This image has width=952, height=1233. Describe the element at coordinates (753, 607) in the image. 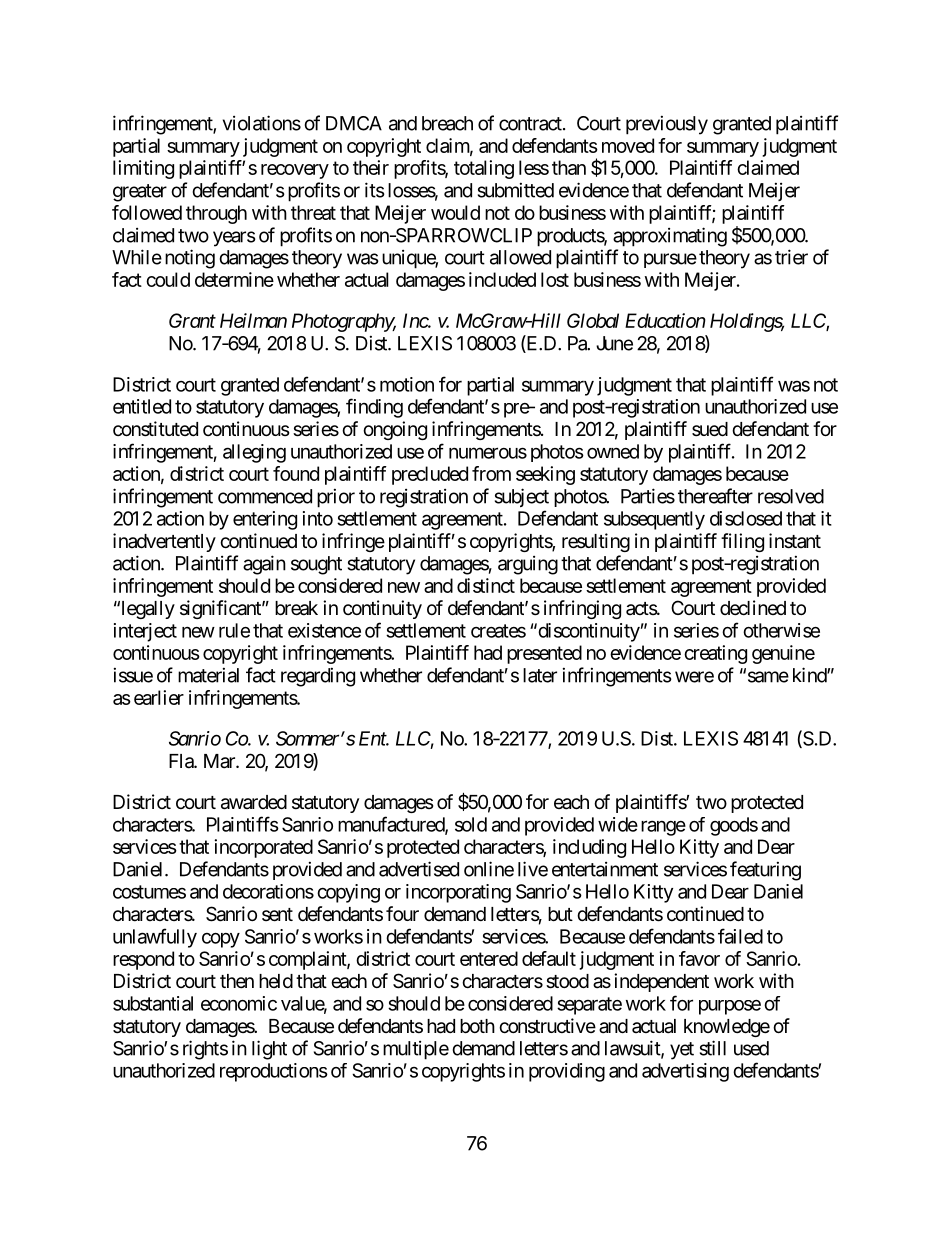

I see `declined` at that location.
